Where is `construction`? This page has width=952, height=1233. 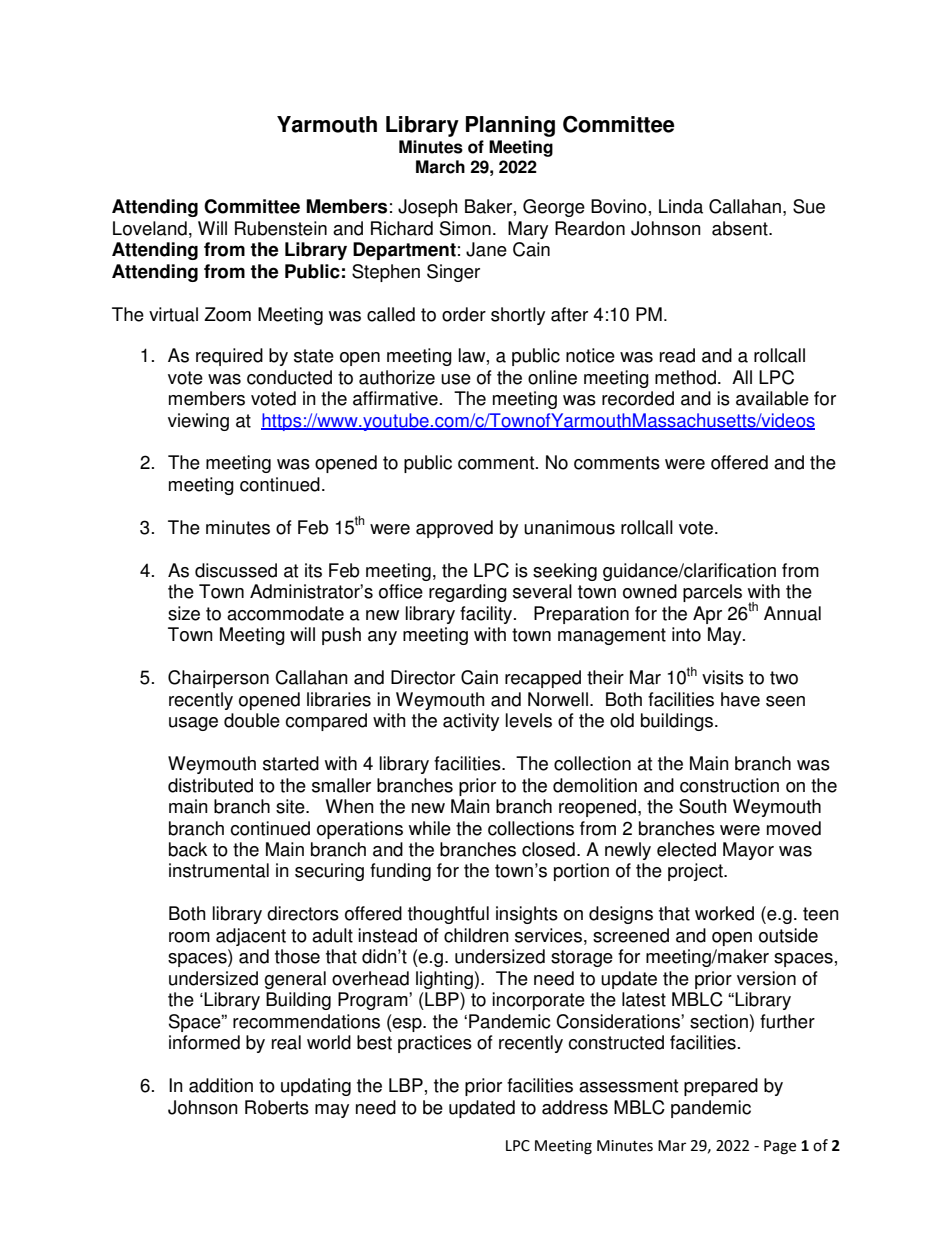
construction is located at coordinates (729, 785).
